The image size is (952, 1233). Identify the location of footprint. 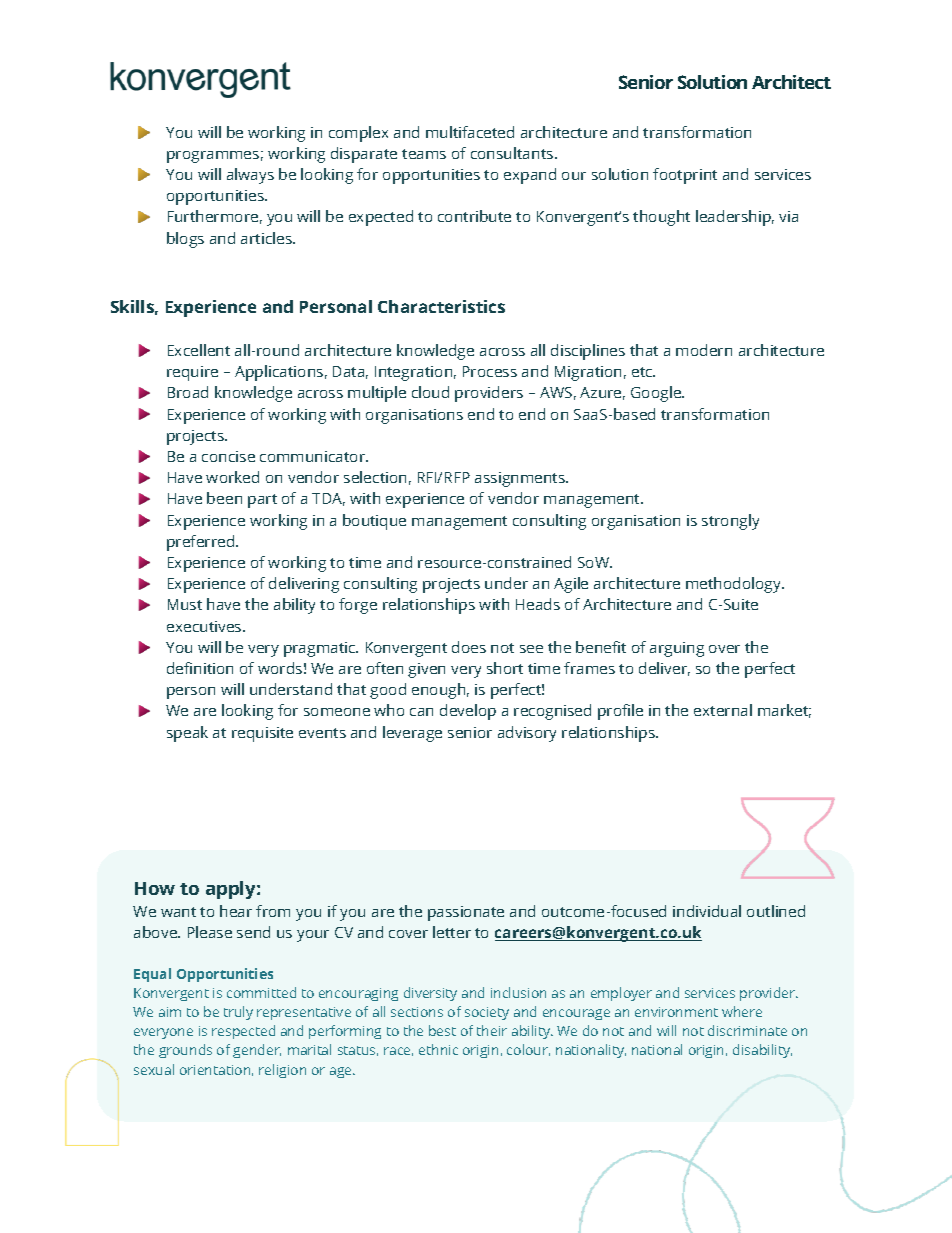
(685, 176).
